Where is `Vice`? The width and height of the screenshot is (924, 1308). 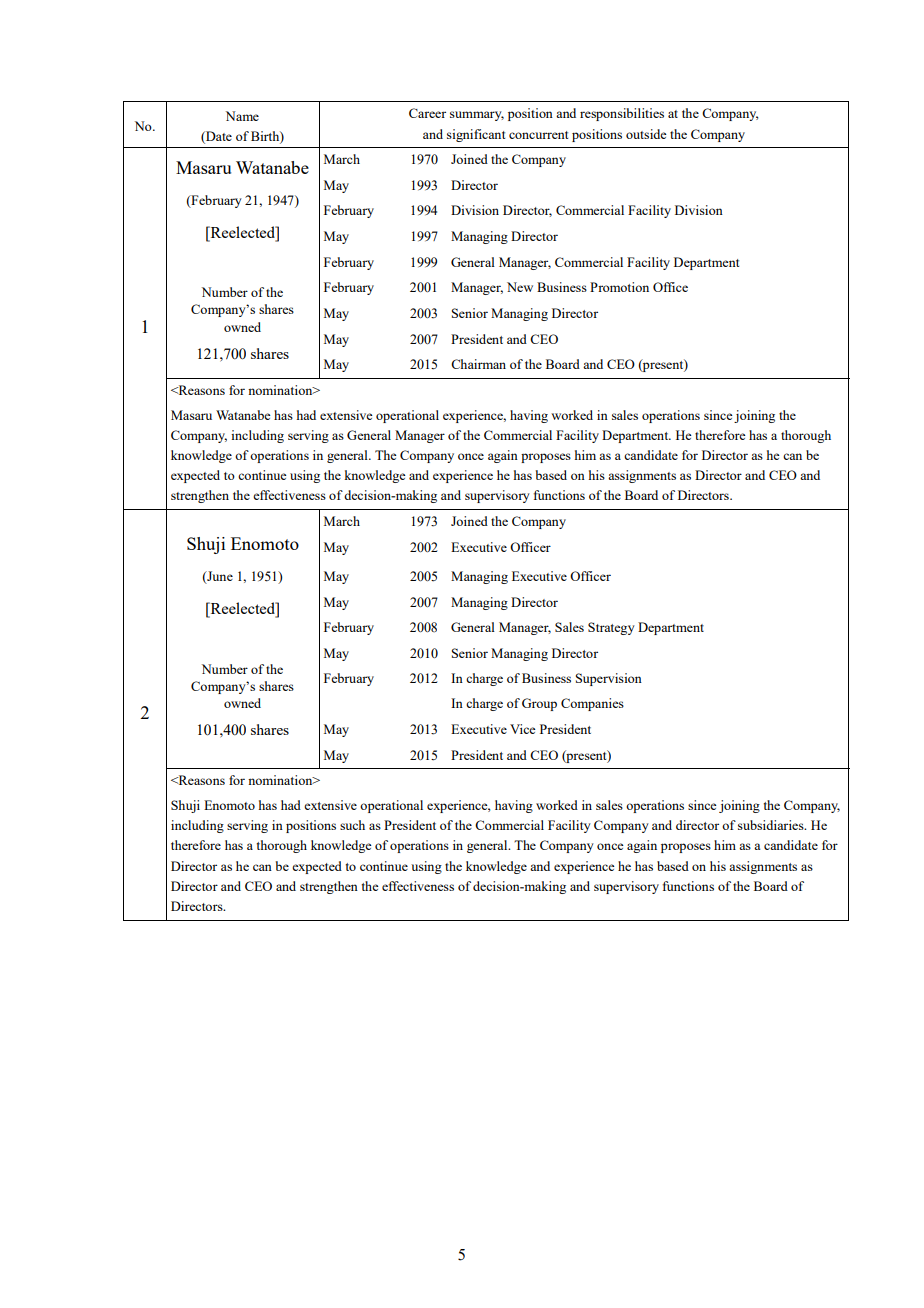
Vice is located at coordinates (523, 729).
